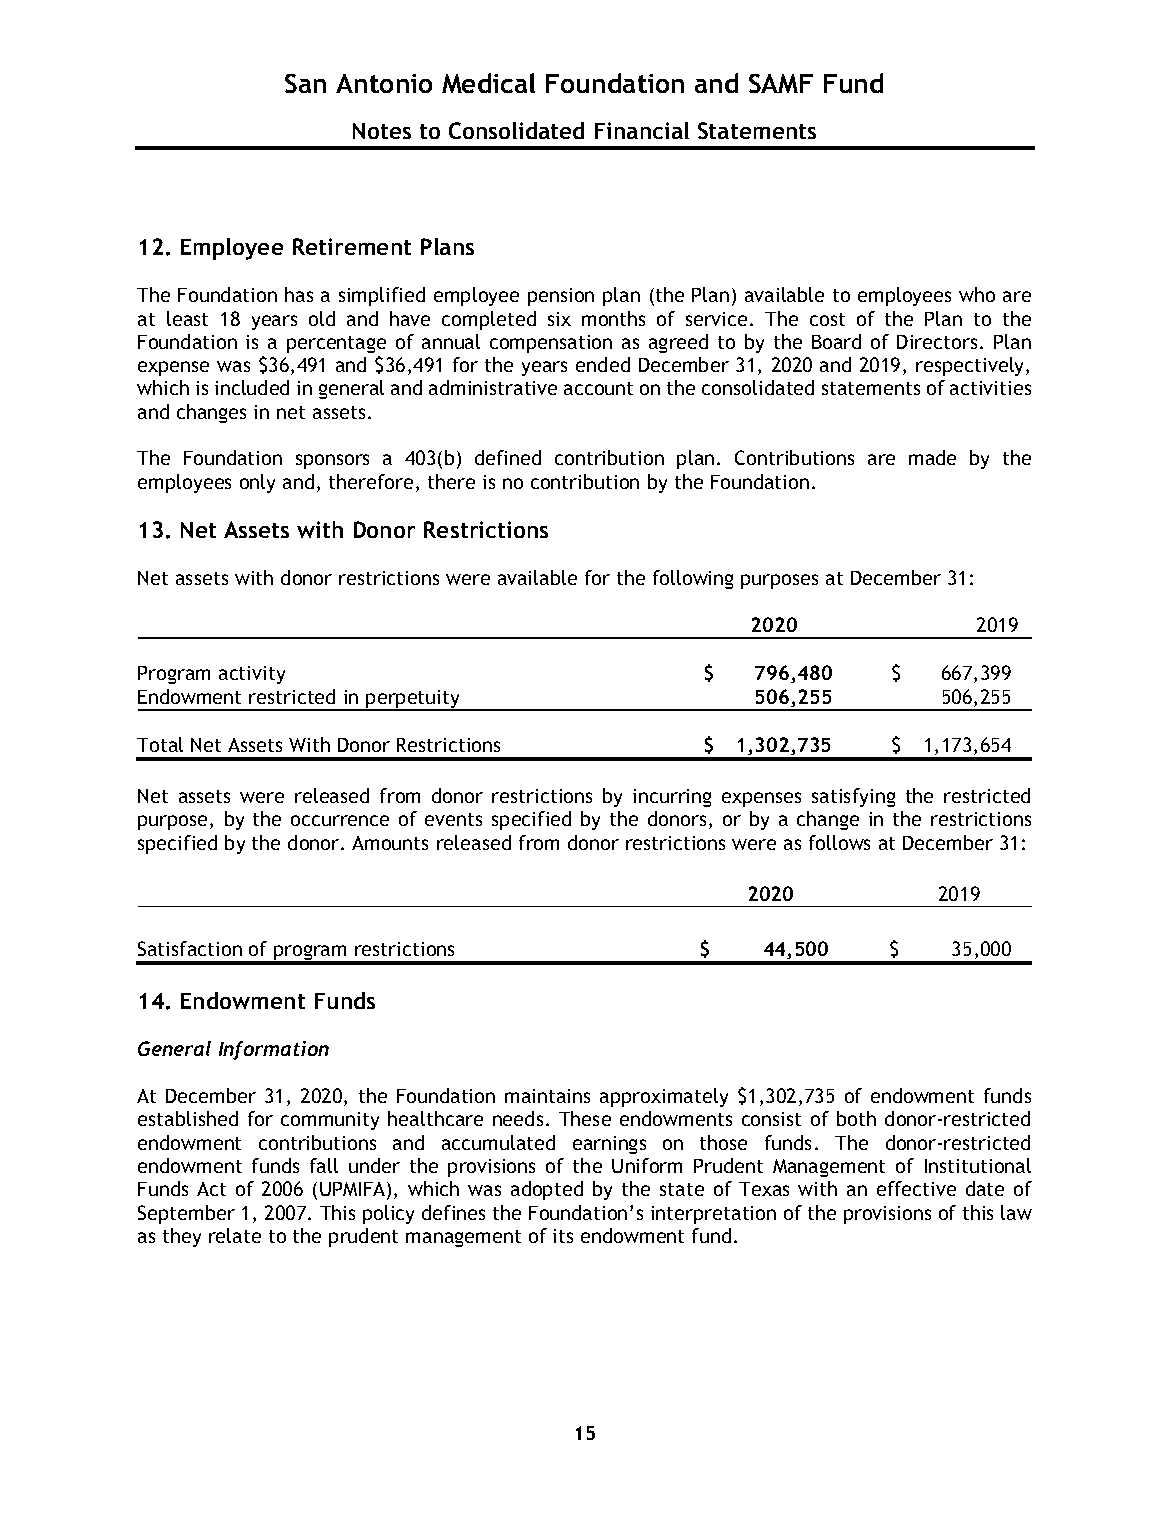 This page has width=1170, height=1514. What do you see at coordinates (340, 820) in the page?
I see `occurrence` at bounding box center [340, 820].
